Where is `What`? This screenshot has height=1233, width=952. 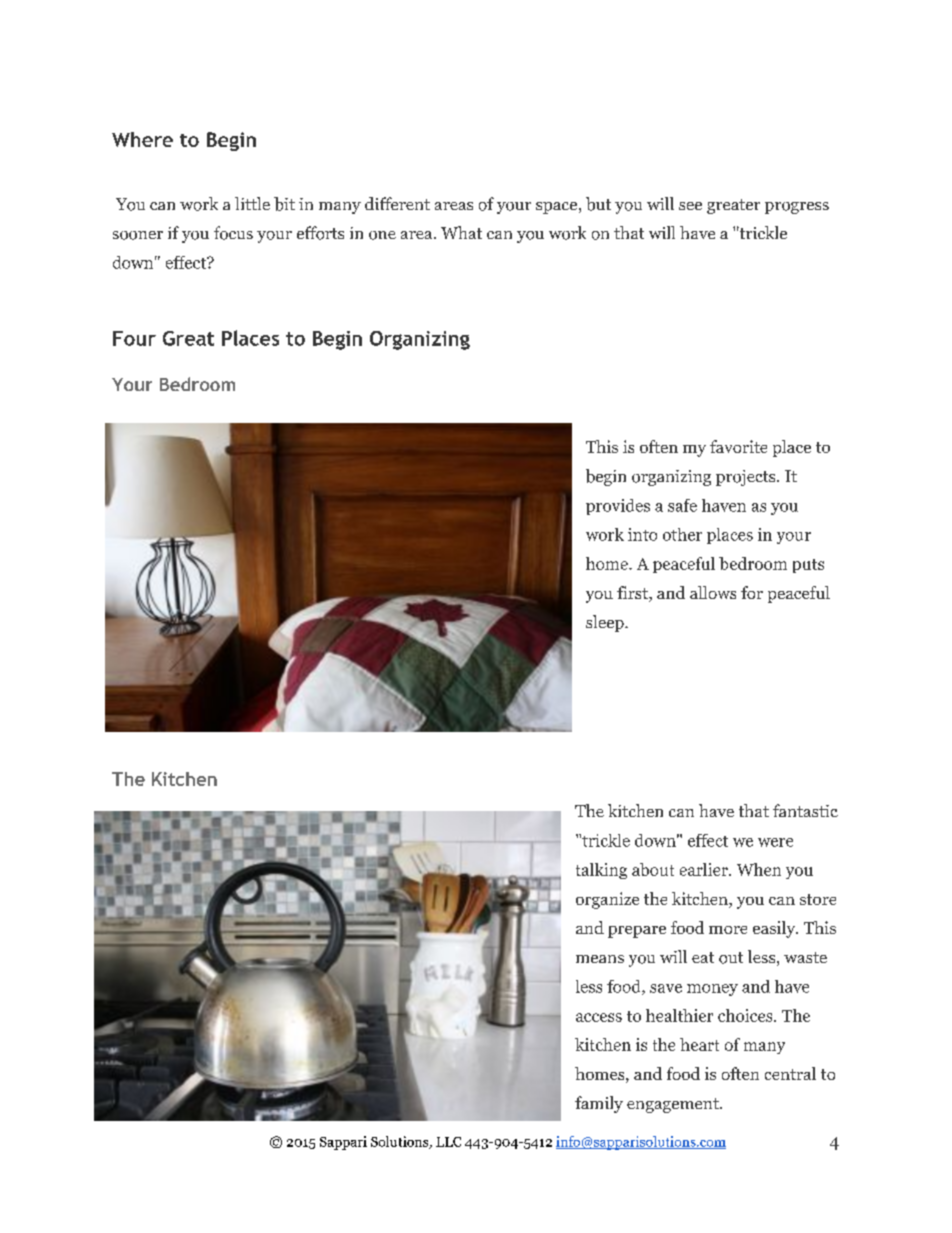 What is located at coordinates (461, 232).
